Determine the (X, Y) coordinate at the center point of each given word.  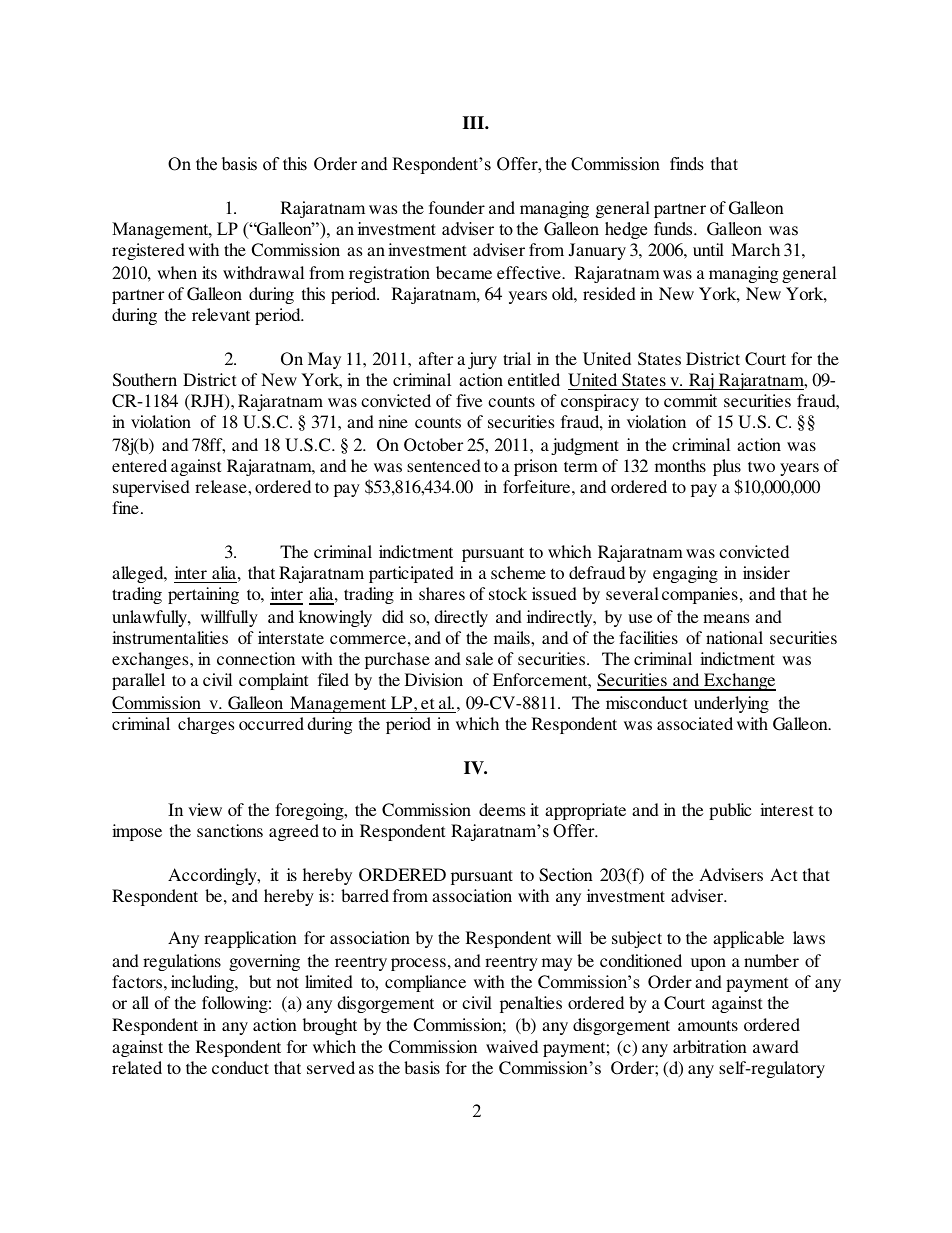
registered (148, 251)
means (726, 618)
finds (687, 164)
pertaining (203, 595)
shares (442, 593)
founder (457, 207)
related (137, 1067)
